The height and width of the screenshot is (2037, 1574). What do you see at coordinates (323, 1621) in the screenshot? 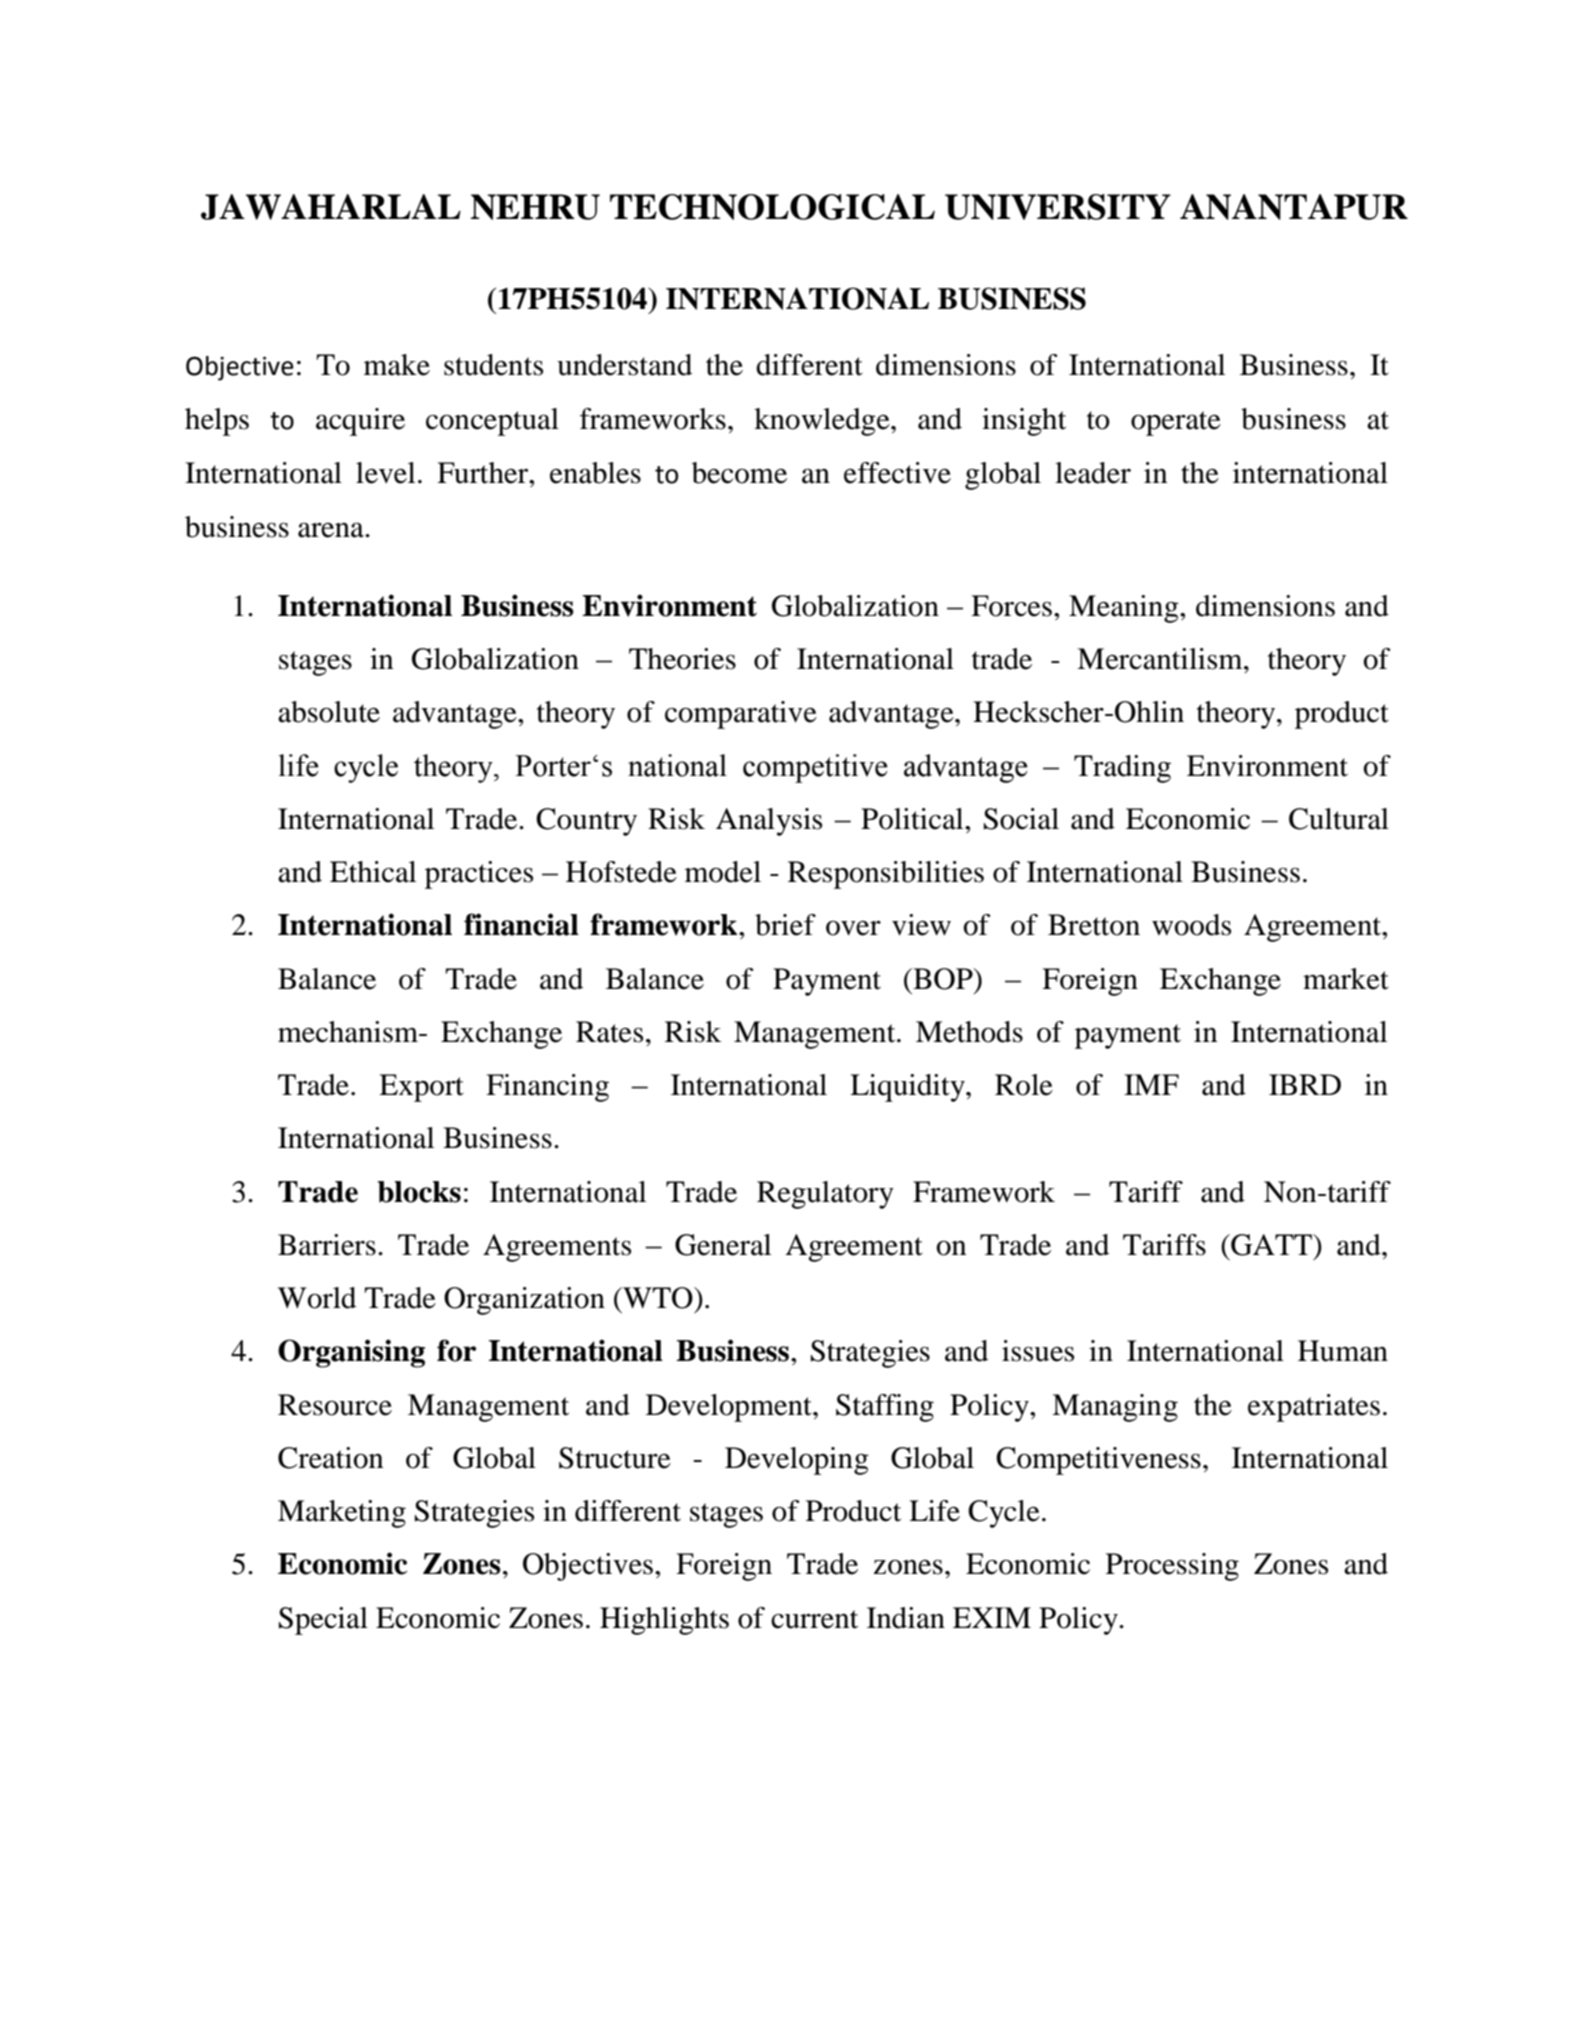
I see `Special` at bounding box center [323, 1621].
